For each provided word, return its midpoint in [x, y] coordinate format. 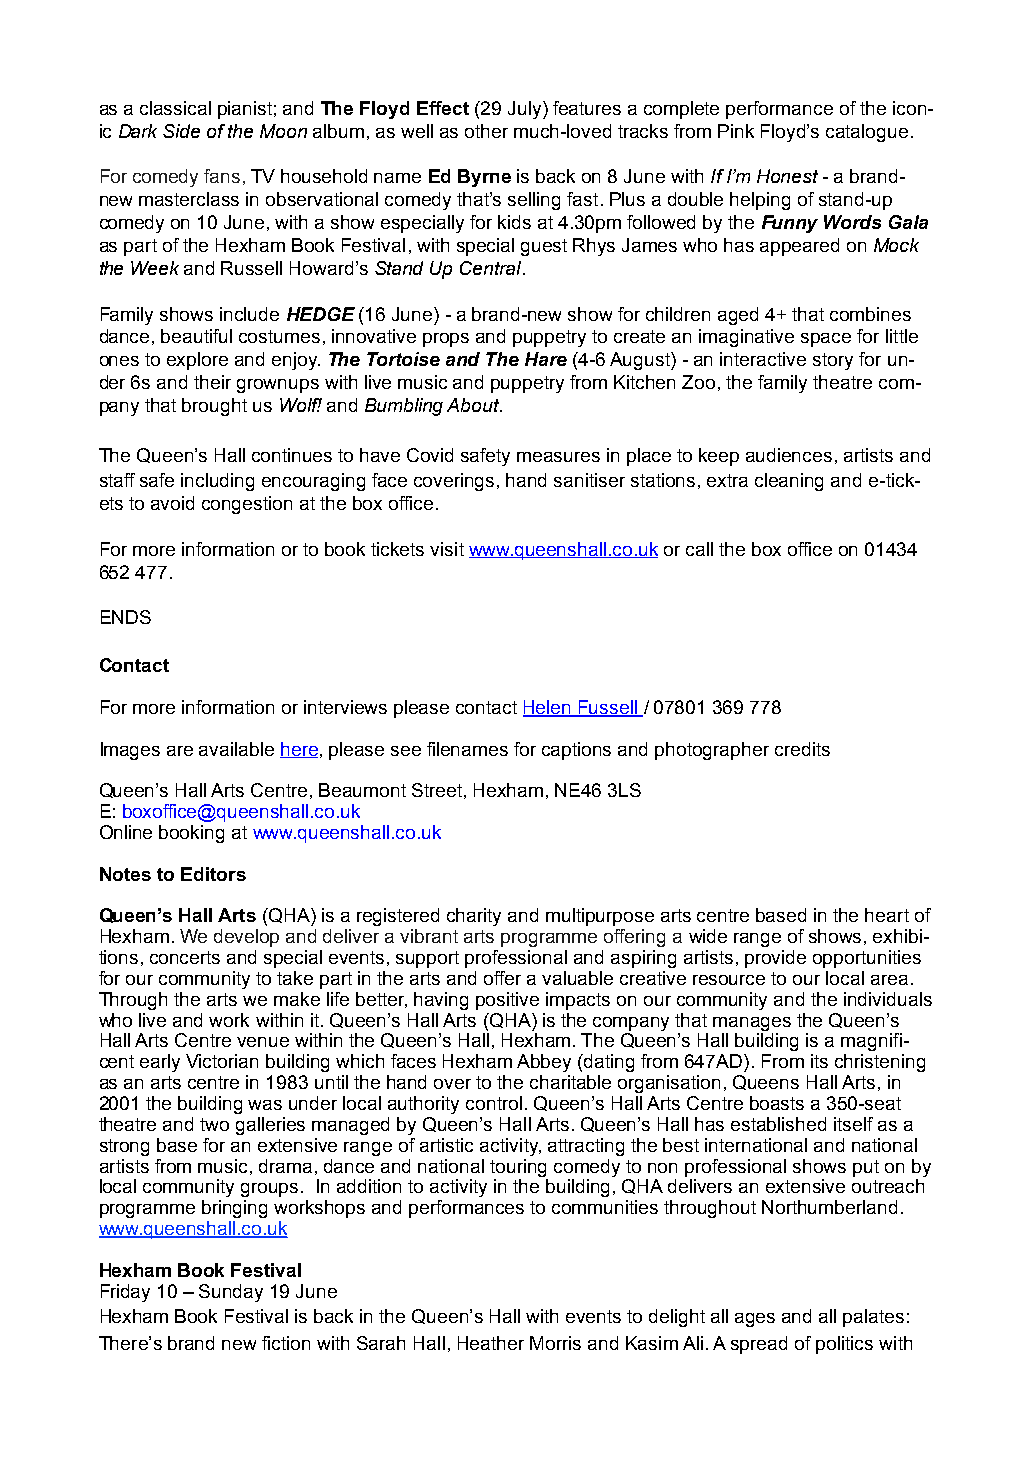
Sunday [231, 1293]
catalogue [867, 133]
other [486, 131]
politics [844, 1345]
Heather [491, 1343]
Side [181, 131]
